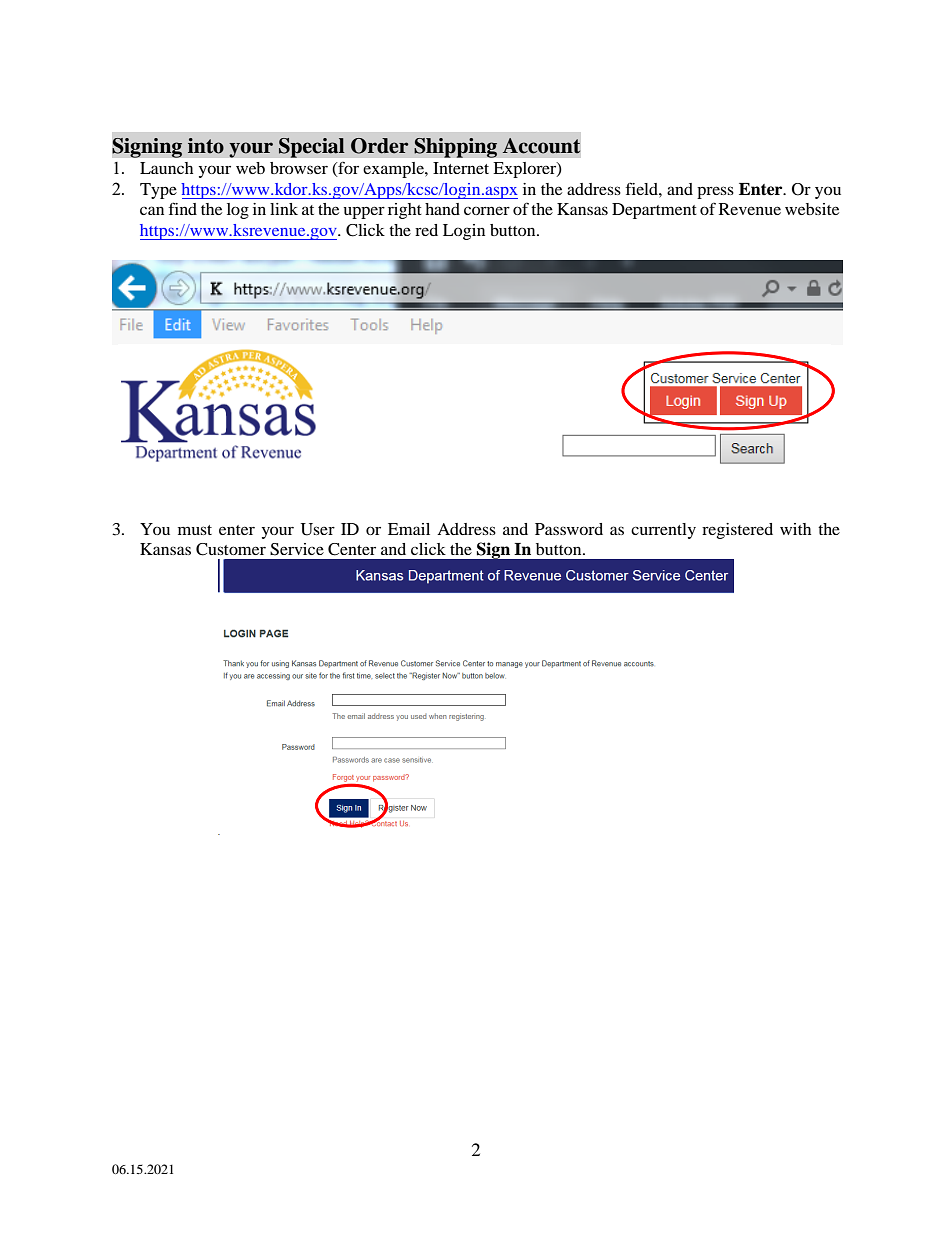 This page has height=1233, width=952. What do you see at coordinates (461, 168) in the page?
I see `Internet` at bounding box center [461, 168].
